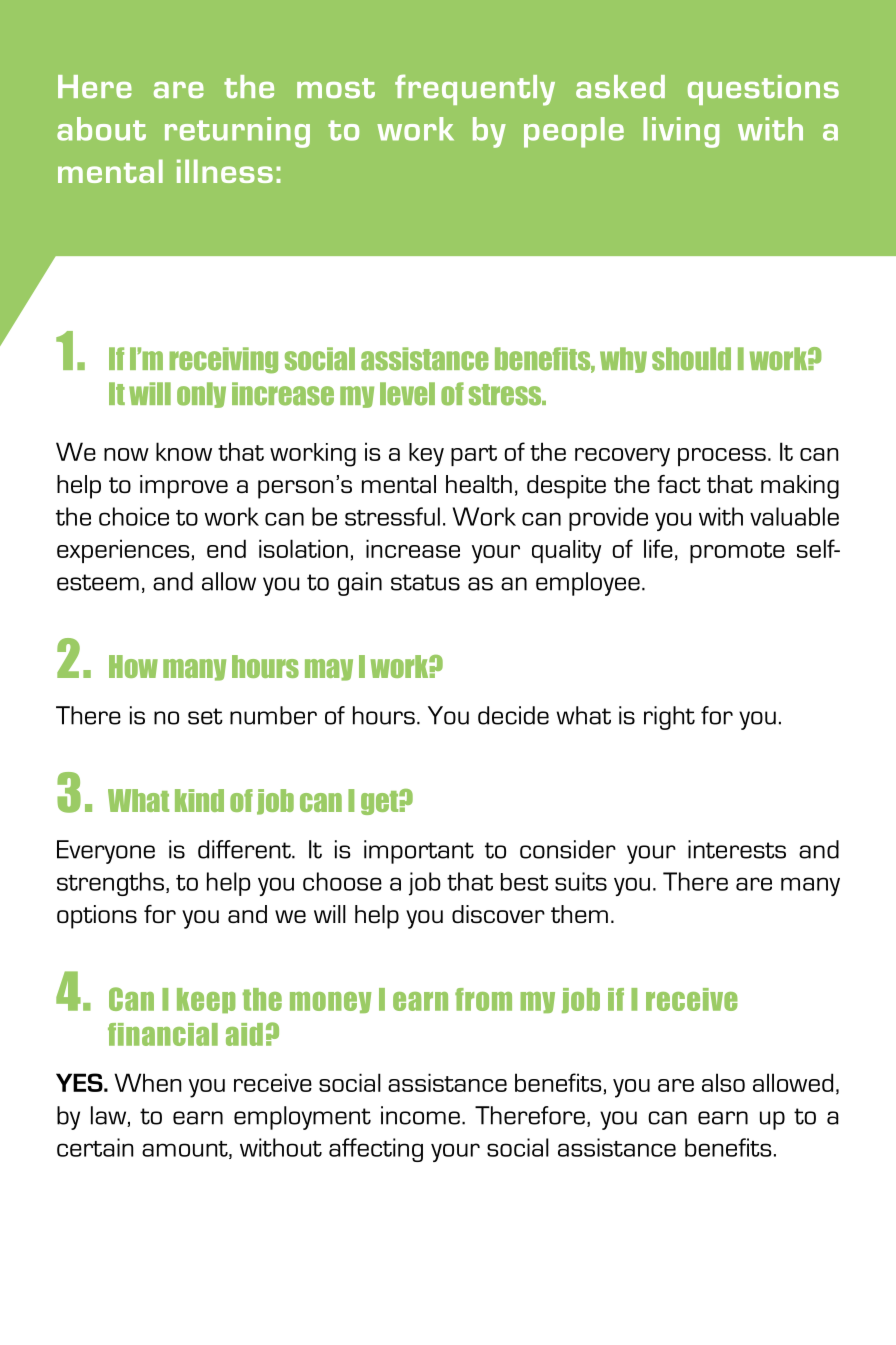 The image size is (896, 1345). I want to click on should, so click(691, 359).
